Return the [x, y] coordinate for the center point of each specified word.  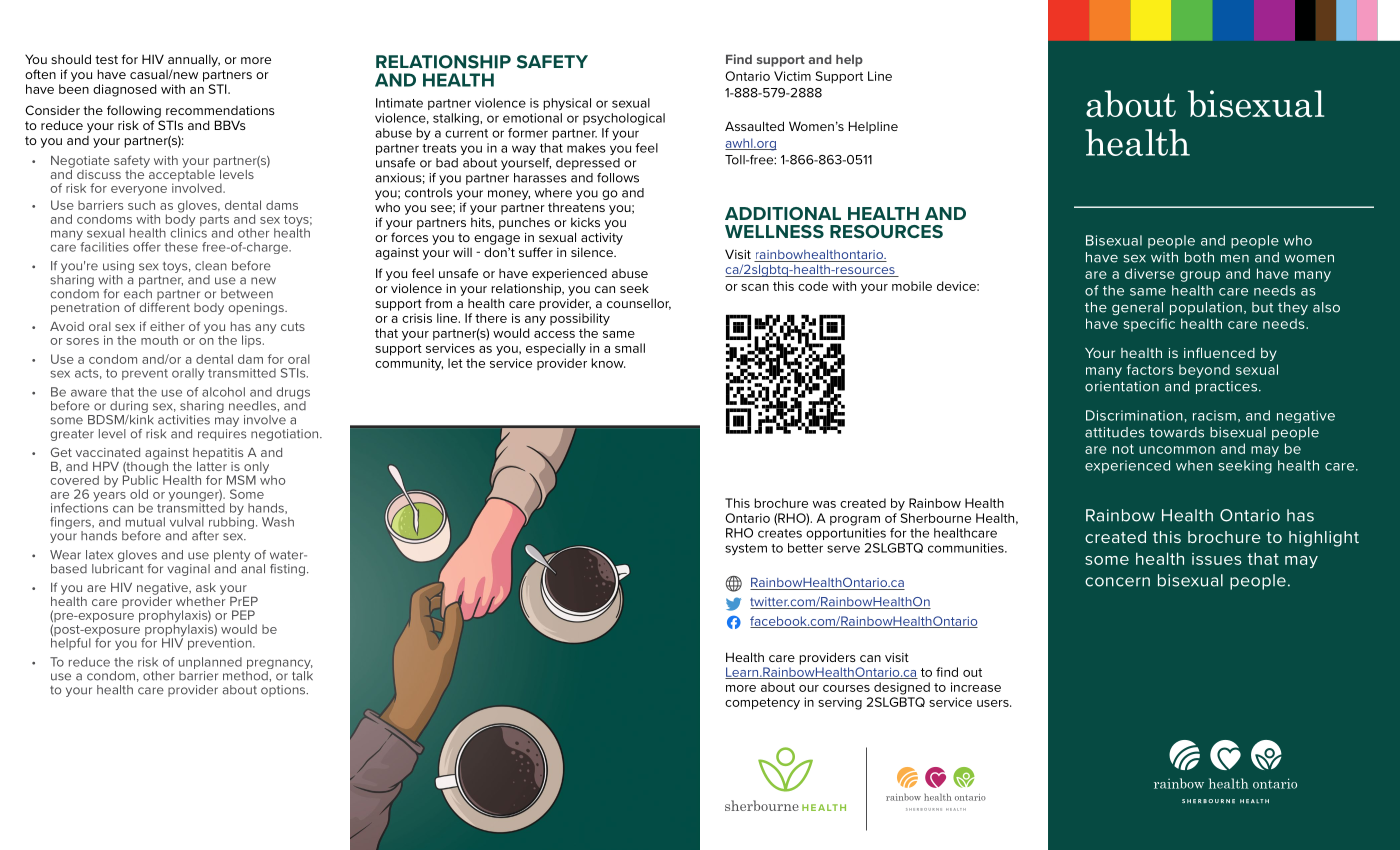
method [246, 676]
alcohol [223, 392]
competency [762, 704]
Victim [792, 76]
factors [1150, 369]
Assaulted [754, 126]
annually [194, 60]
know [608, 363]
